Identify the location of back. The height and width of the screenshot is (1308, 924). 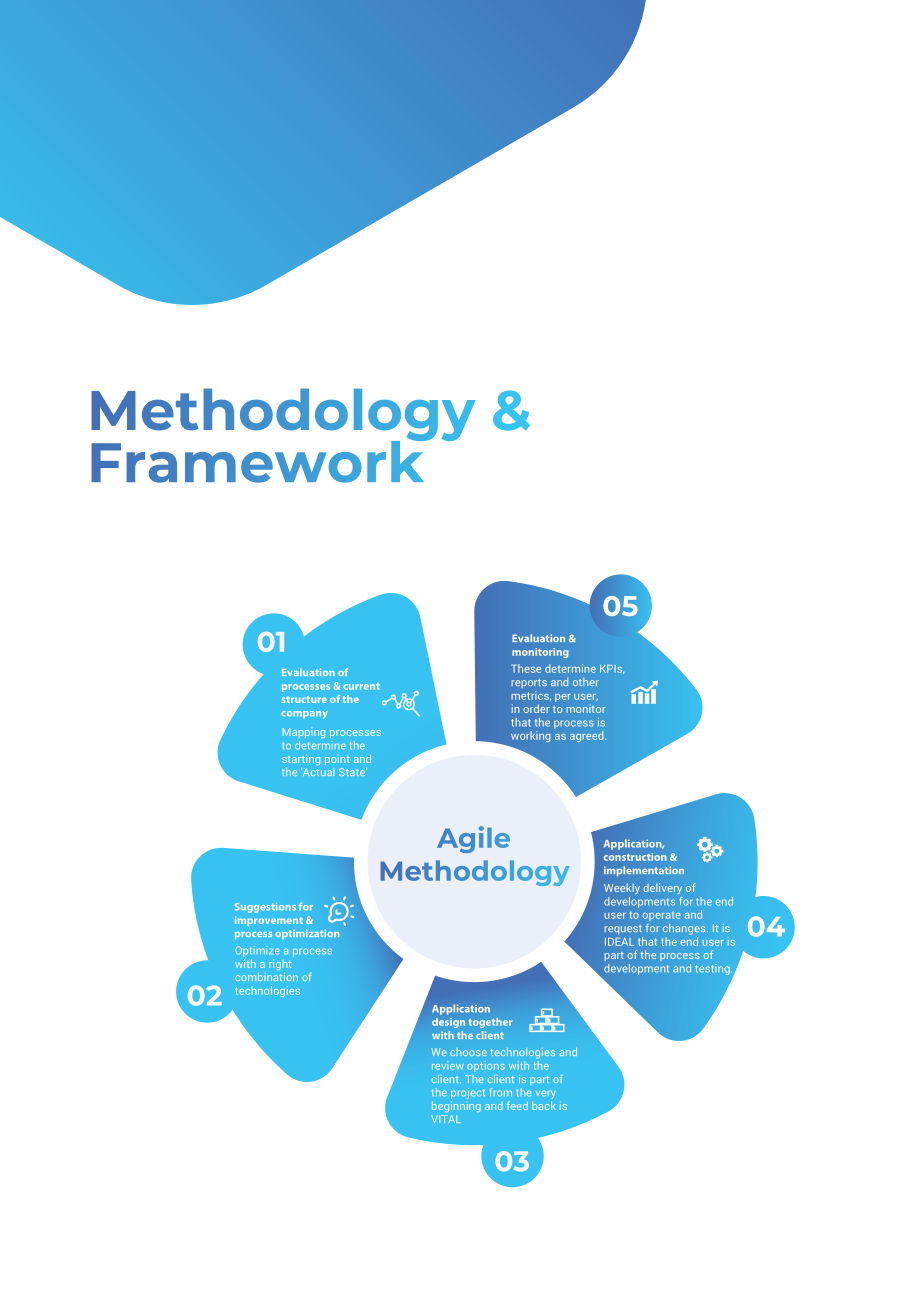
(544, 1105).
